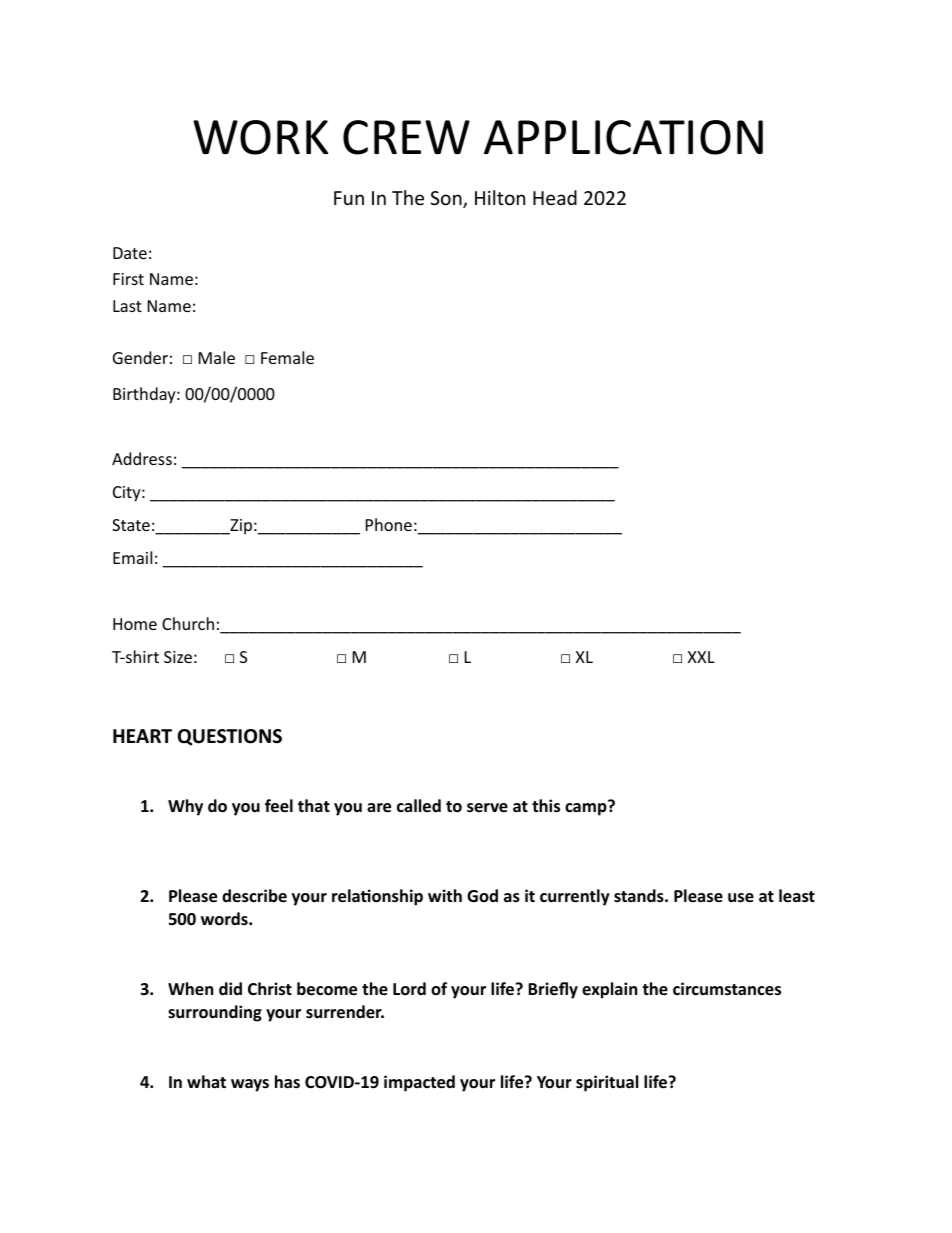 The height and width of the page is (1233, 952). I want to click on use, so click(741, 898).
